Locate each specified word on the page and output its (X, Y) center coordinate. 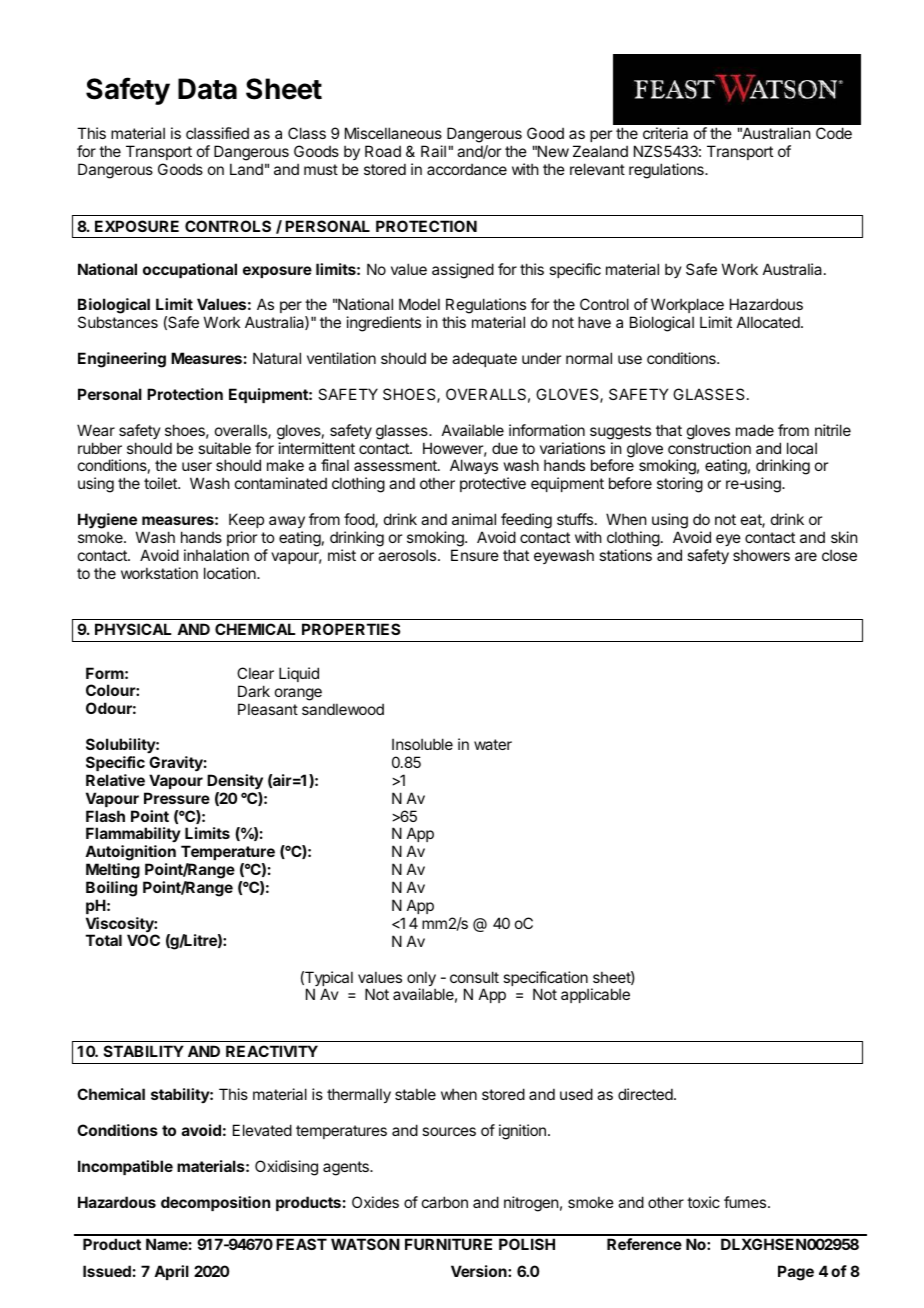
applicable (595, 995)
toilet (161, 483)
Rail (433, 151)
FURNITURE (448, 1244)
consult (474, 977)
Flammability (133, 836)
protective (493, 484)
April (171, 1272)
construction (709, 448)
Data (207, 89)
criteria (665, 133)
